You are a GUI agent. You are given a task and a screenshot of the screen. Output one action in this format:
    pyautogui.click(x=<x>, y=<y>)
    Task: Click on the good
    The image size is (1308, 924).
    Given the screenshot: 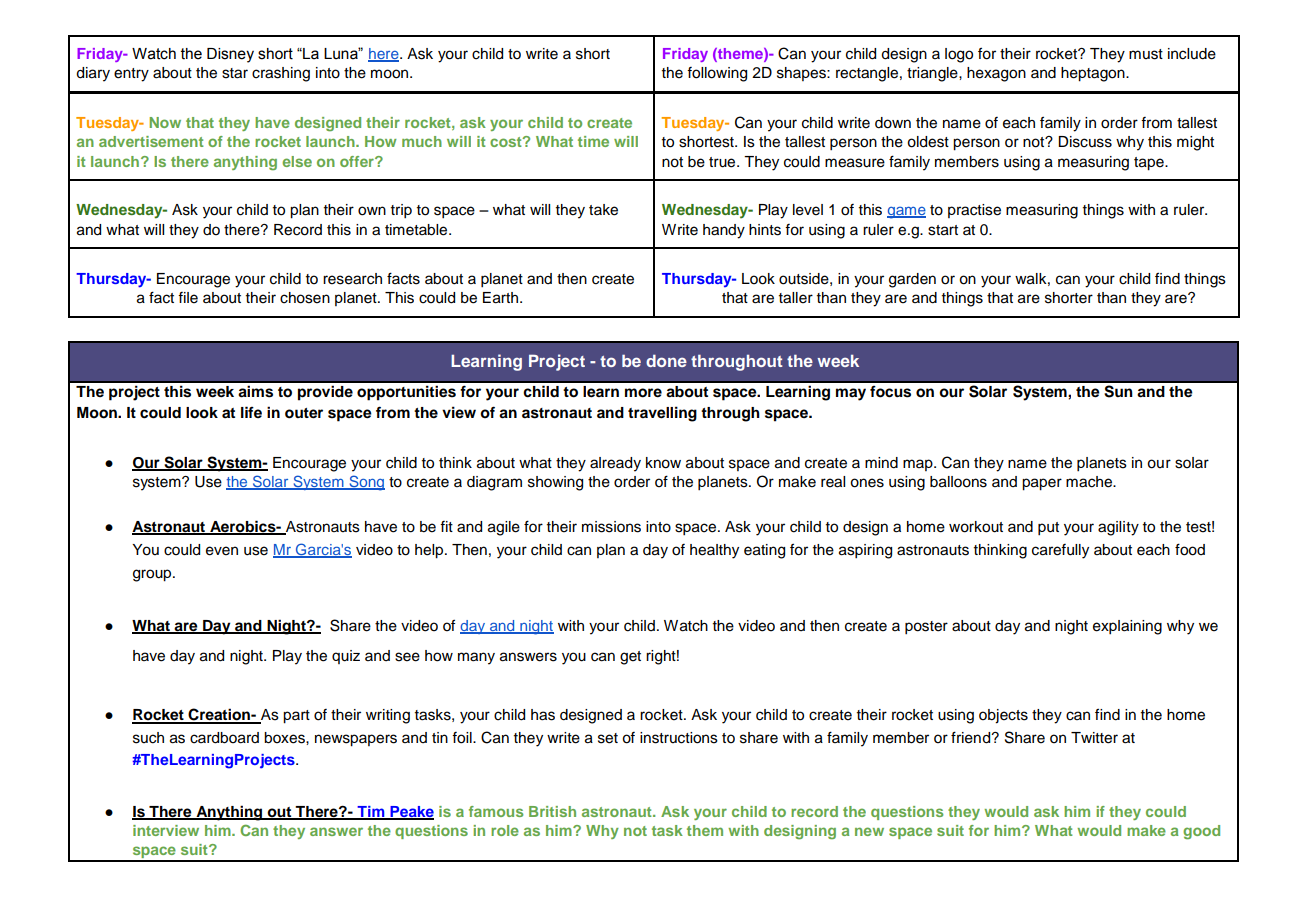 What is the action you would take?
    pyautogui.click(x=1201, y=832)
